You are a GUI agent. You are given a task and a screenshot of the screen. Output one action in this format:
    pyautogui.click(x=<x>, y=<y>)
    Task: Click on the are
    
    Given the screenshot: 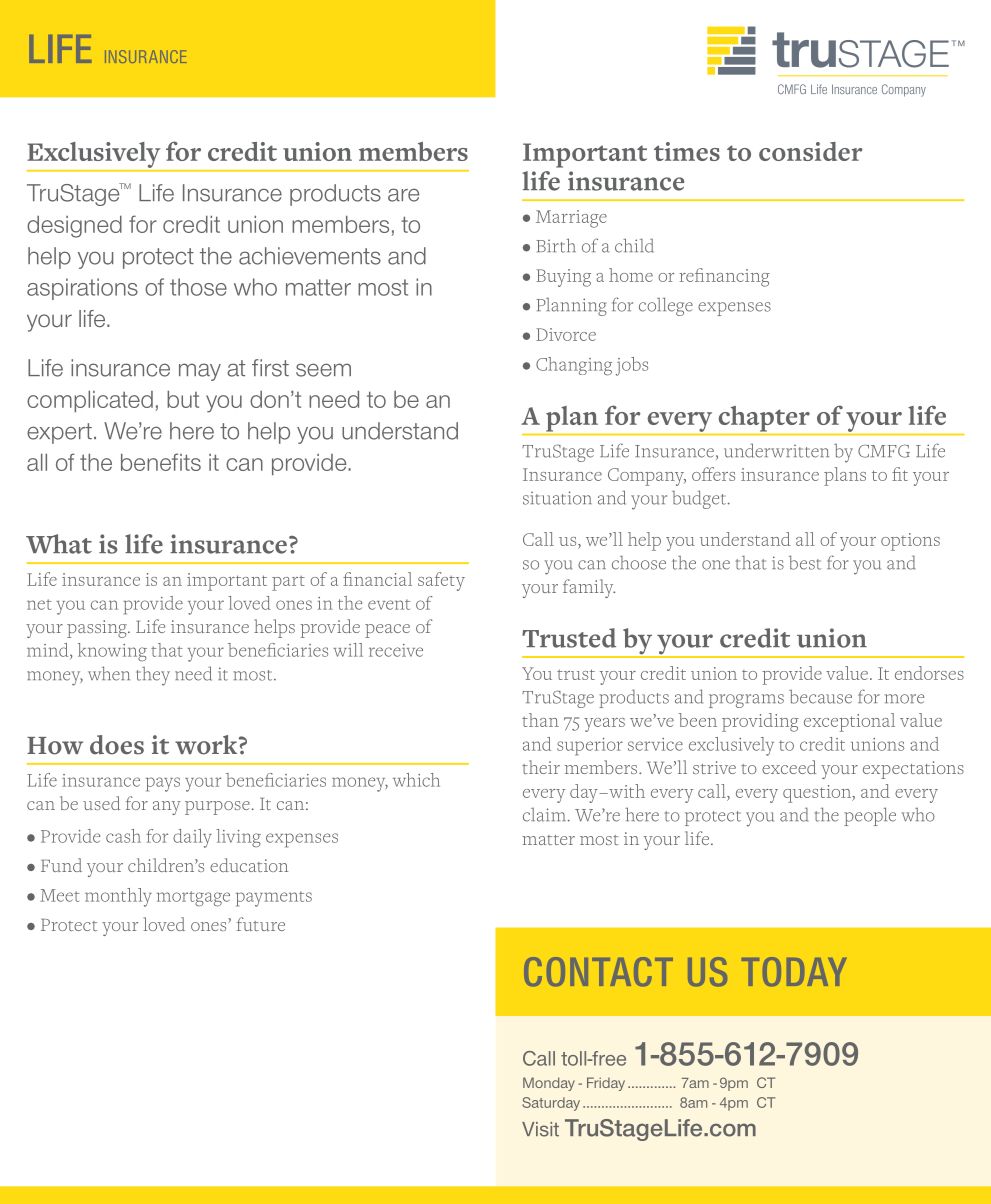 What is the action you would take?
    pyautogui.click(x=403, y=195)
